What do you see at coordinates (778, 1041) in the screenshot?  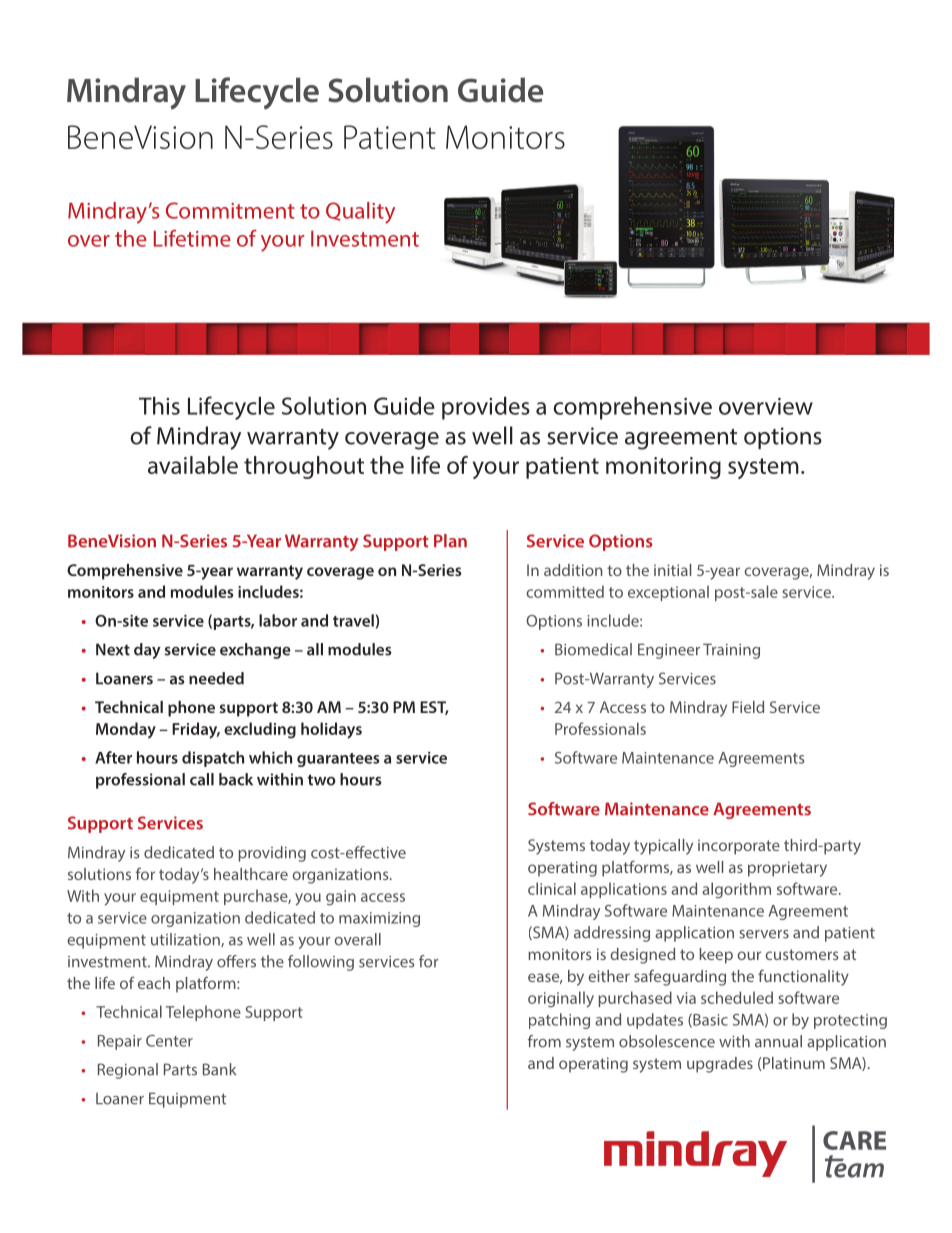 I see `annual` at bounding box center [778, 1041].
